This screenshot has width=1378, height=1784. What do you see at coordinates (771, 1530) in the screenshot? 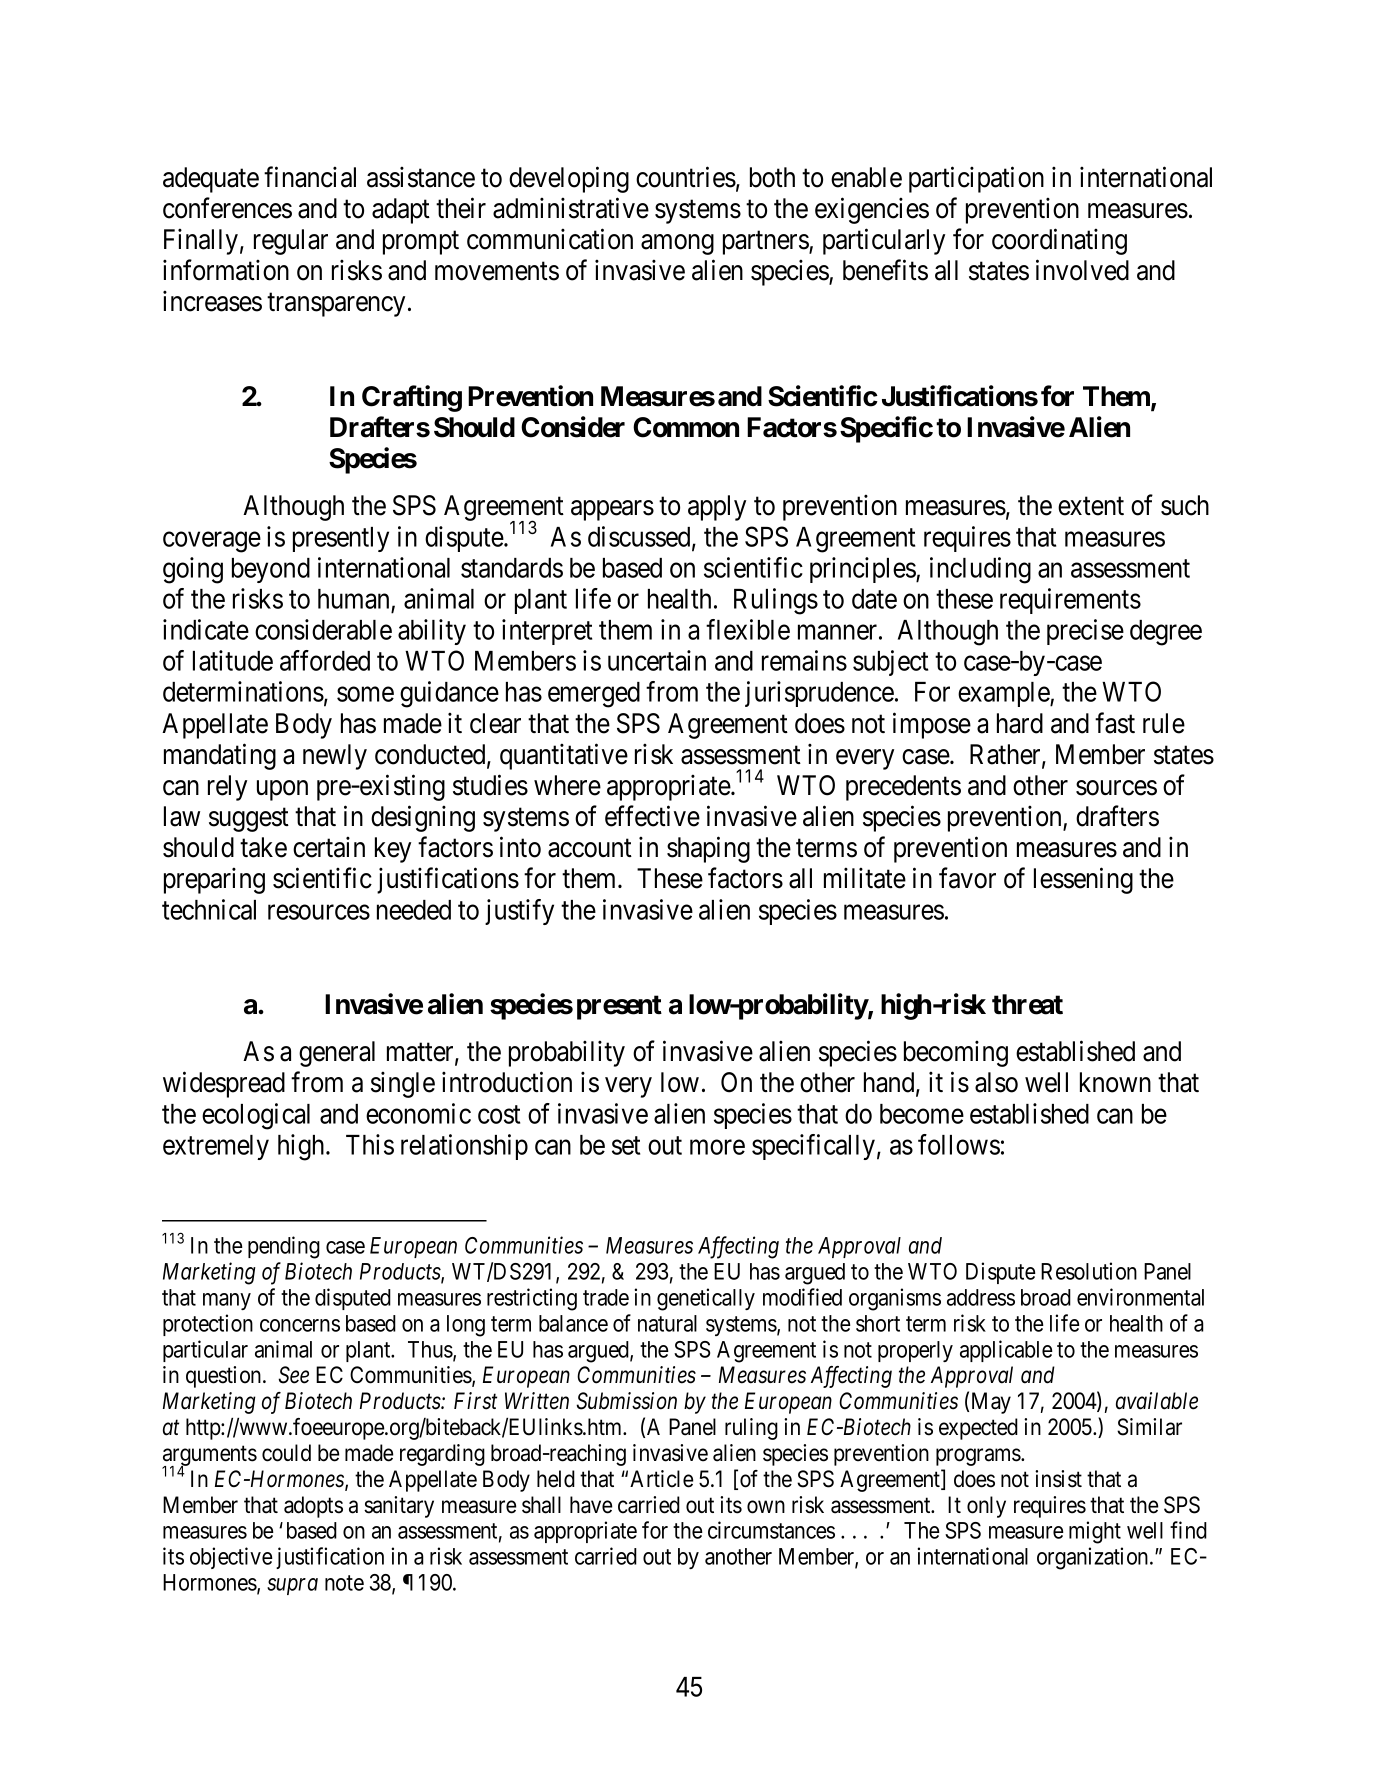
I see `circumstances` at bounding box center [771, 1530].
